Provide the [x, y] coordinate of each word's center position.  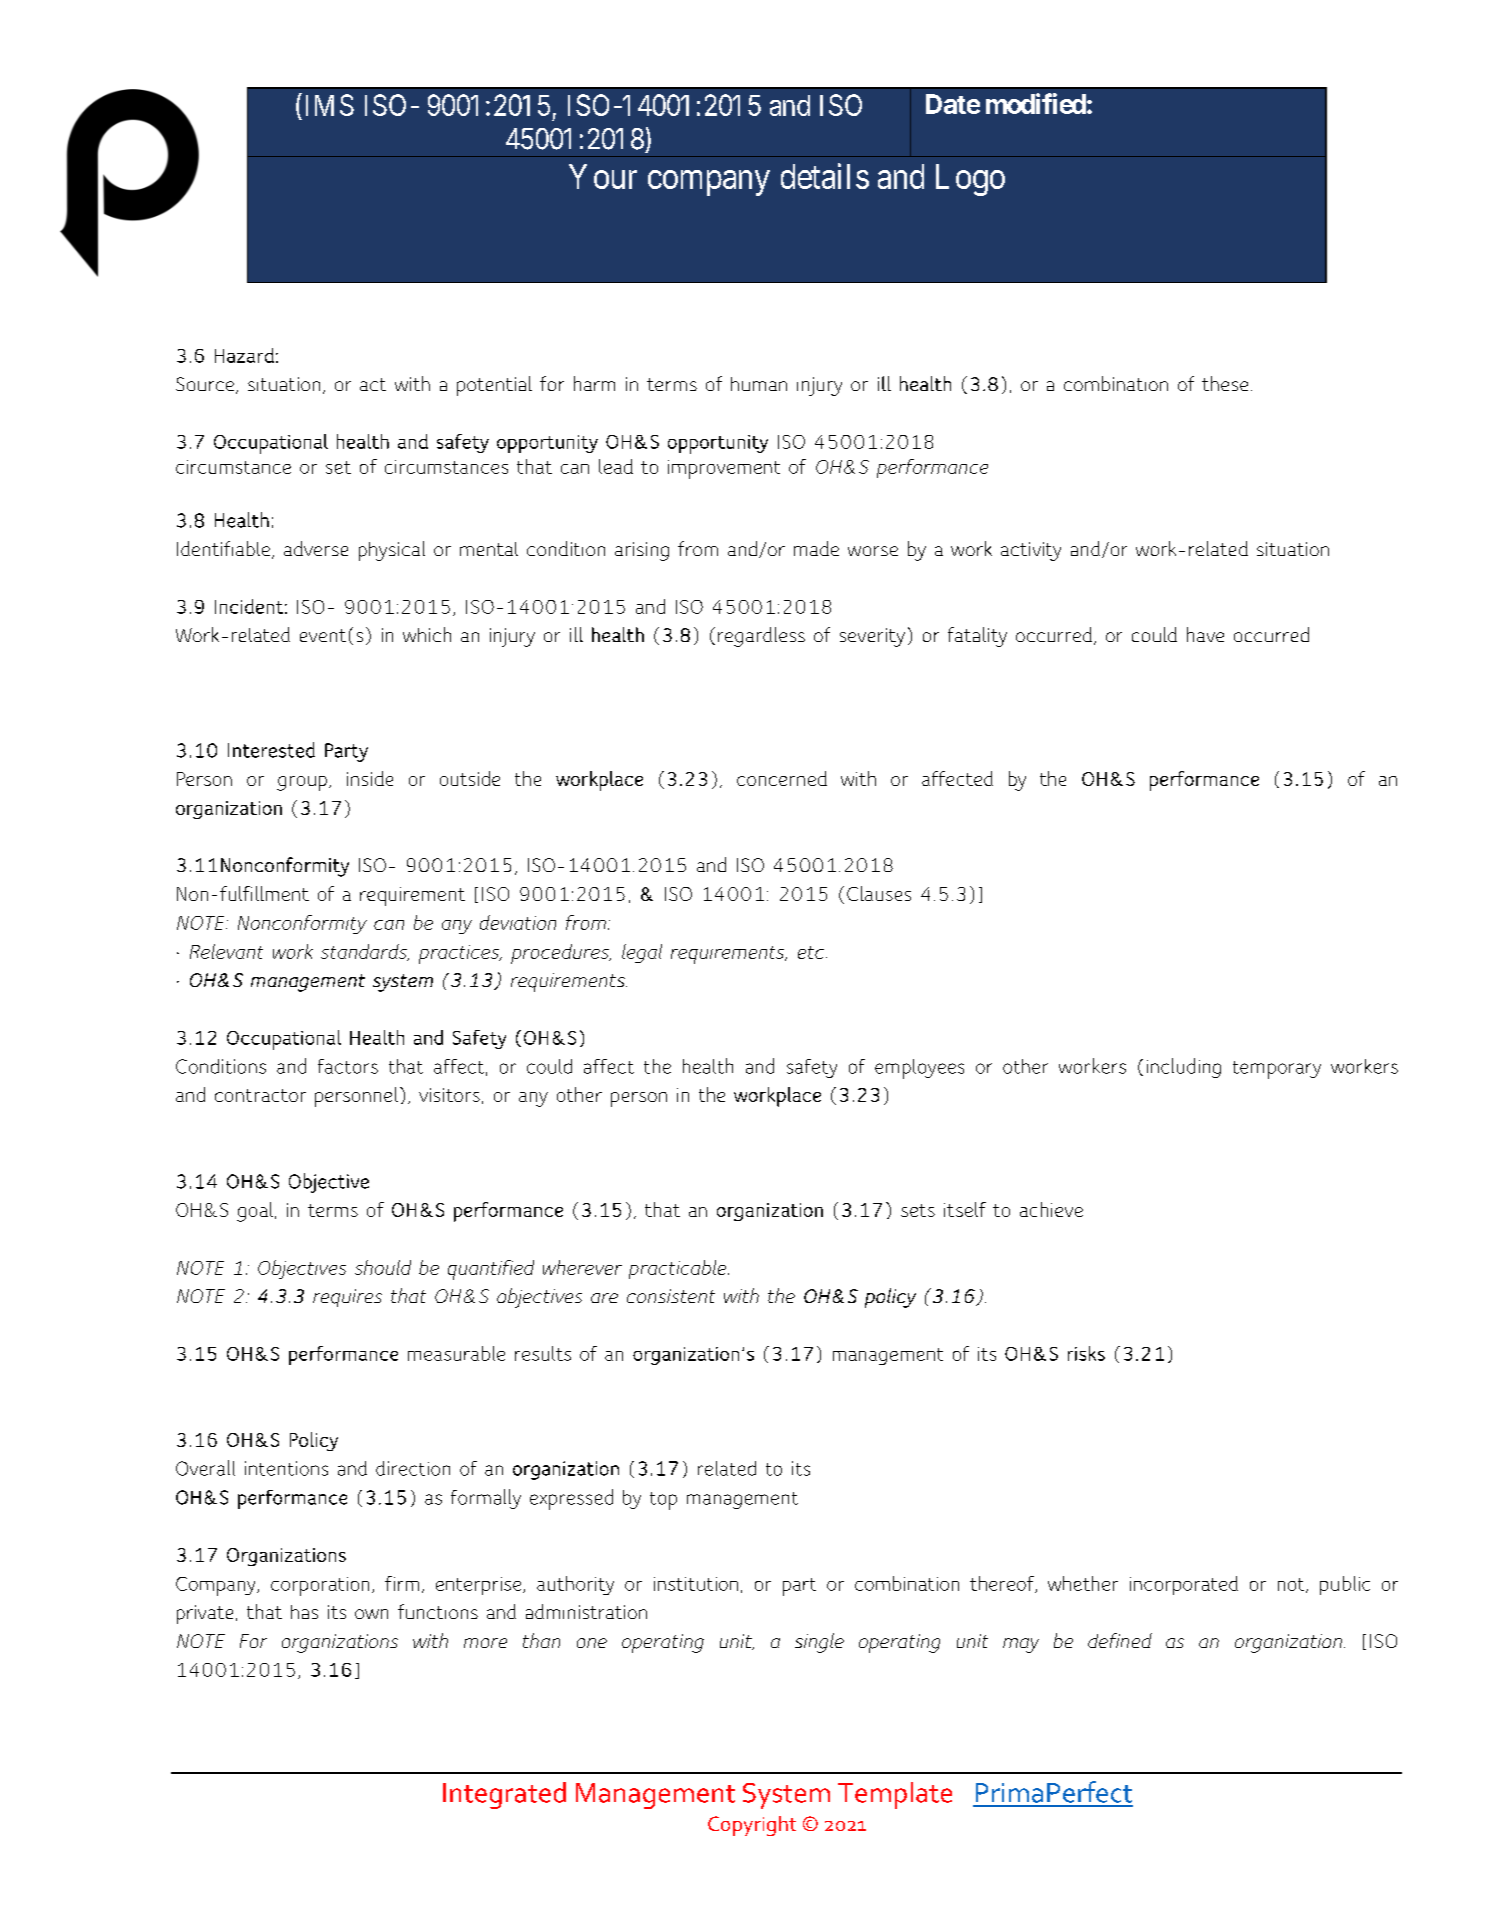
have [1205, 634]
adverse [316, 548]
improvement [724, 469]
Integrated [504, 1795]
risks [1086, 1353]
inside [370, 778]
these [1225, 383]
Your [603, 176]
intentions [286, 1468]
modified [1036, 103]
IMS [330, 105]
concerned [782, 778]
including [1184, 1068]
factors [348, 1066]
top [663, 1501]
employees [919, 1069]
